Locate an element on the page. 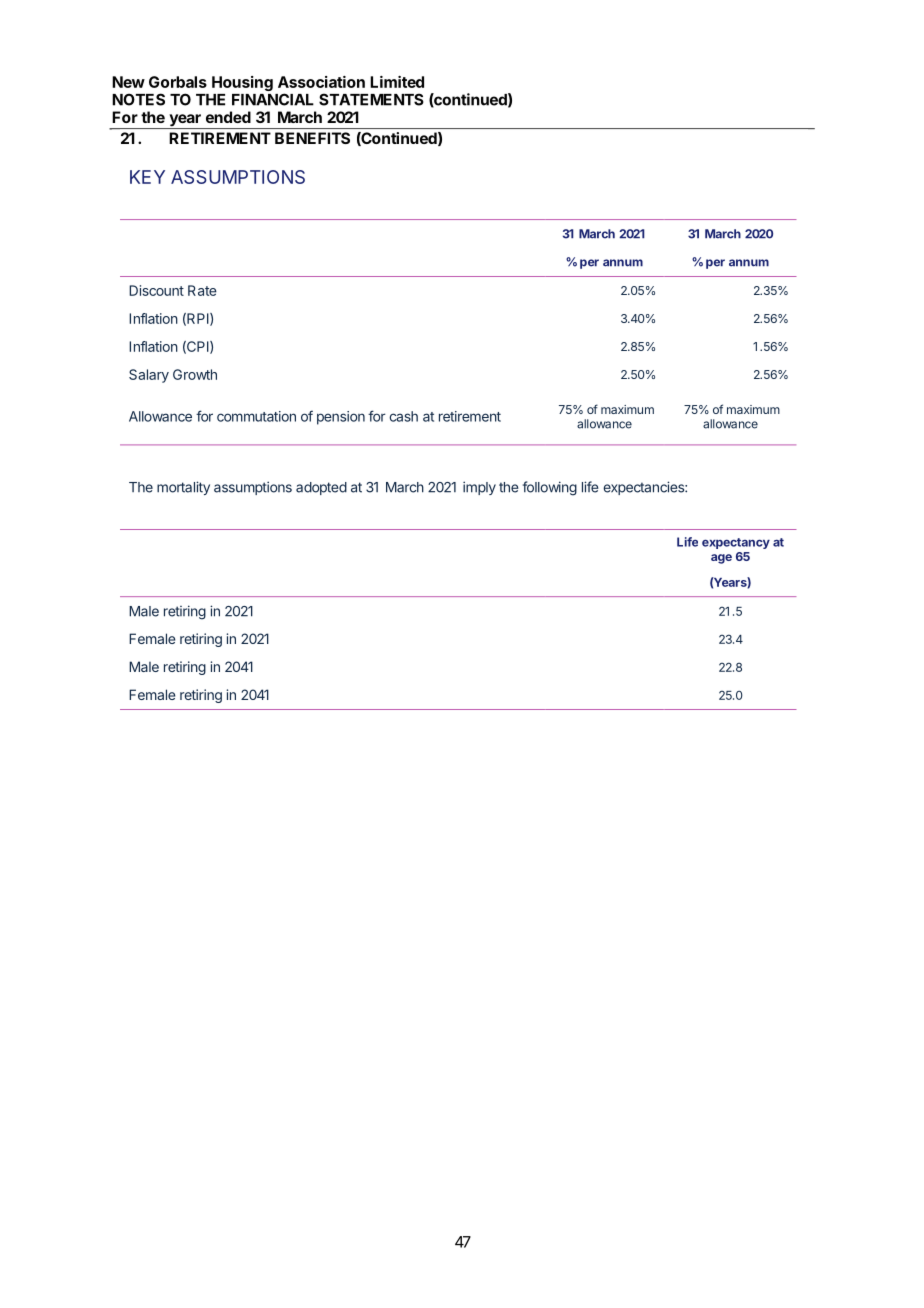  mortality is located at coordinates (183, 488).
